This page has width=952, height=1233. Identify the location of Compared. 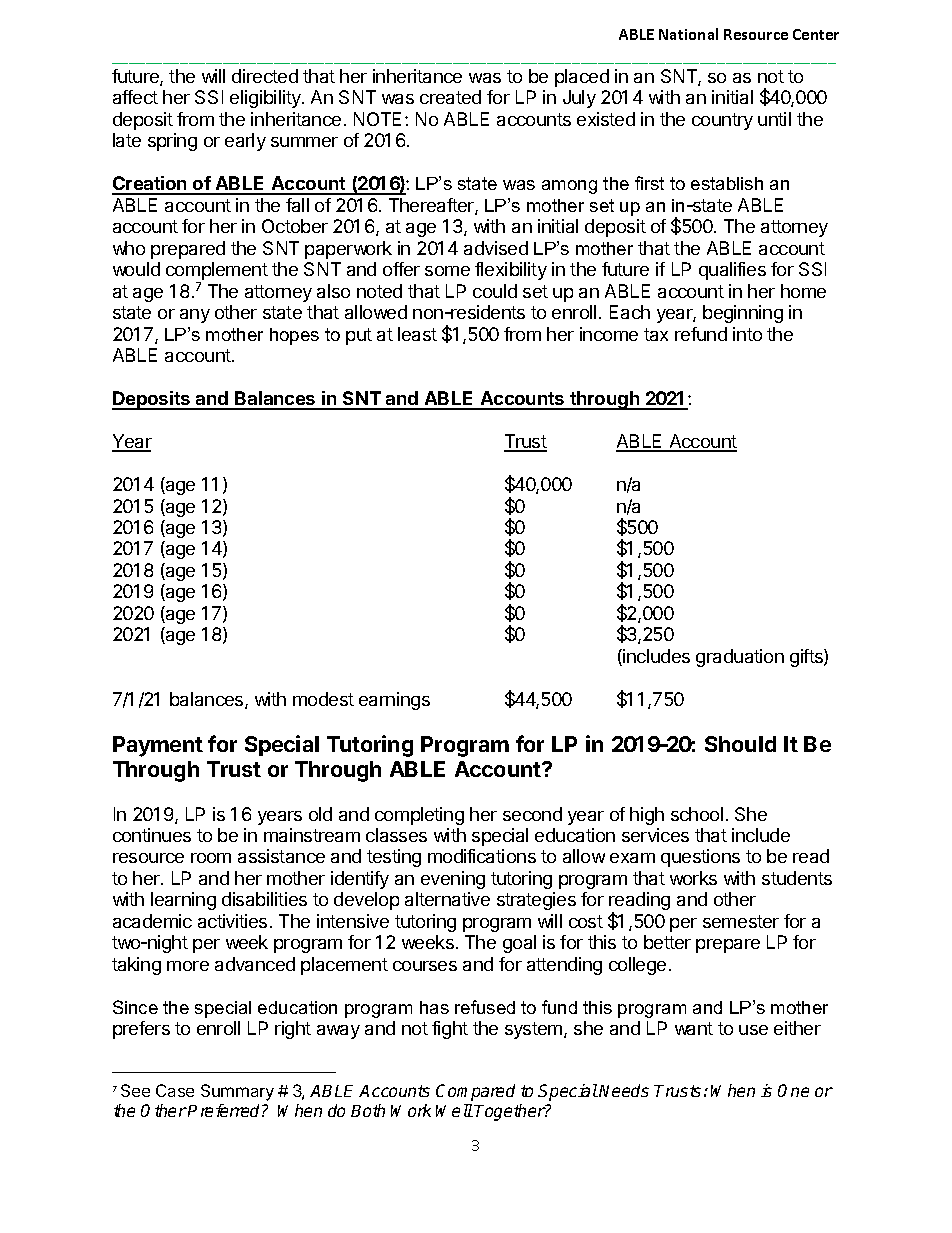
(475, 1092).
